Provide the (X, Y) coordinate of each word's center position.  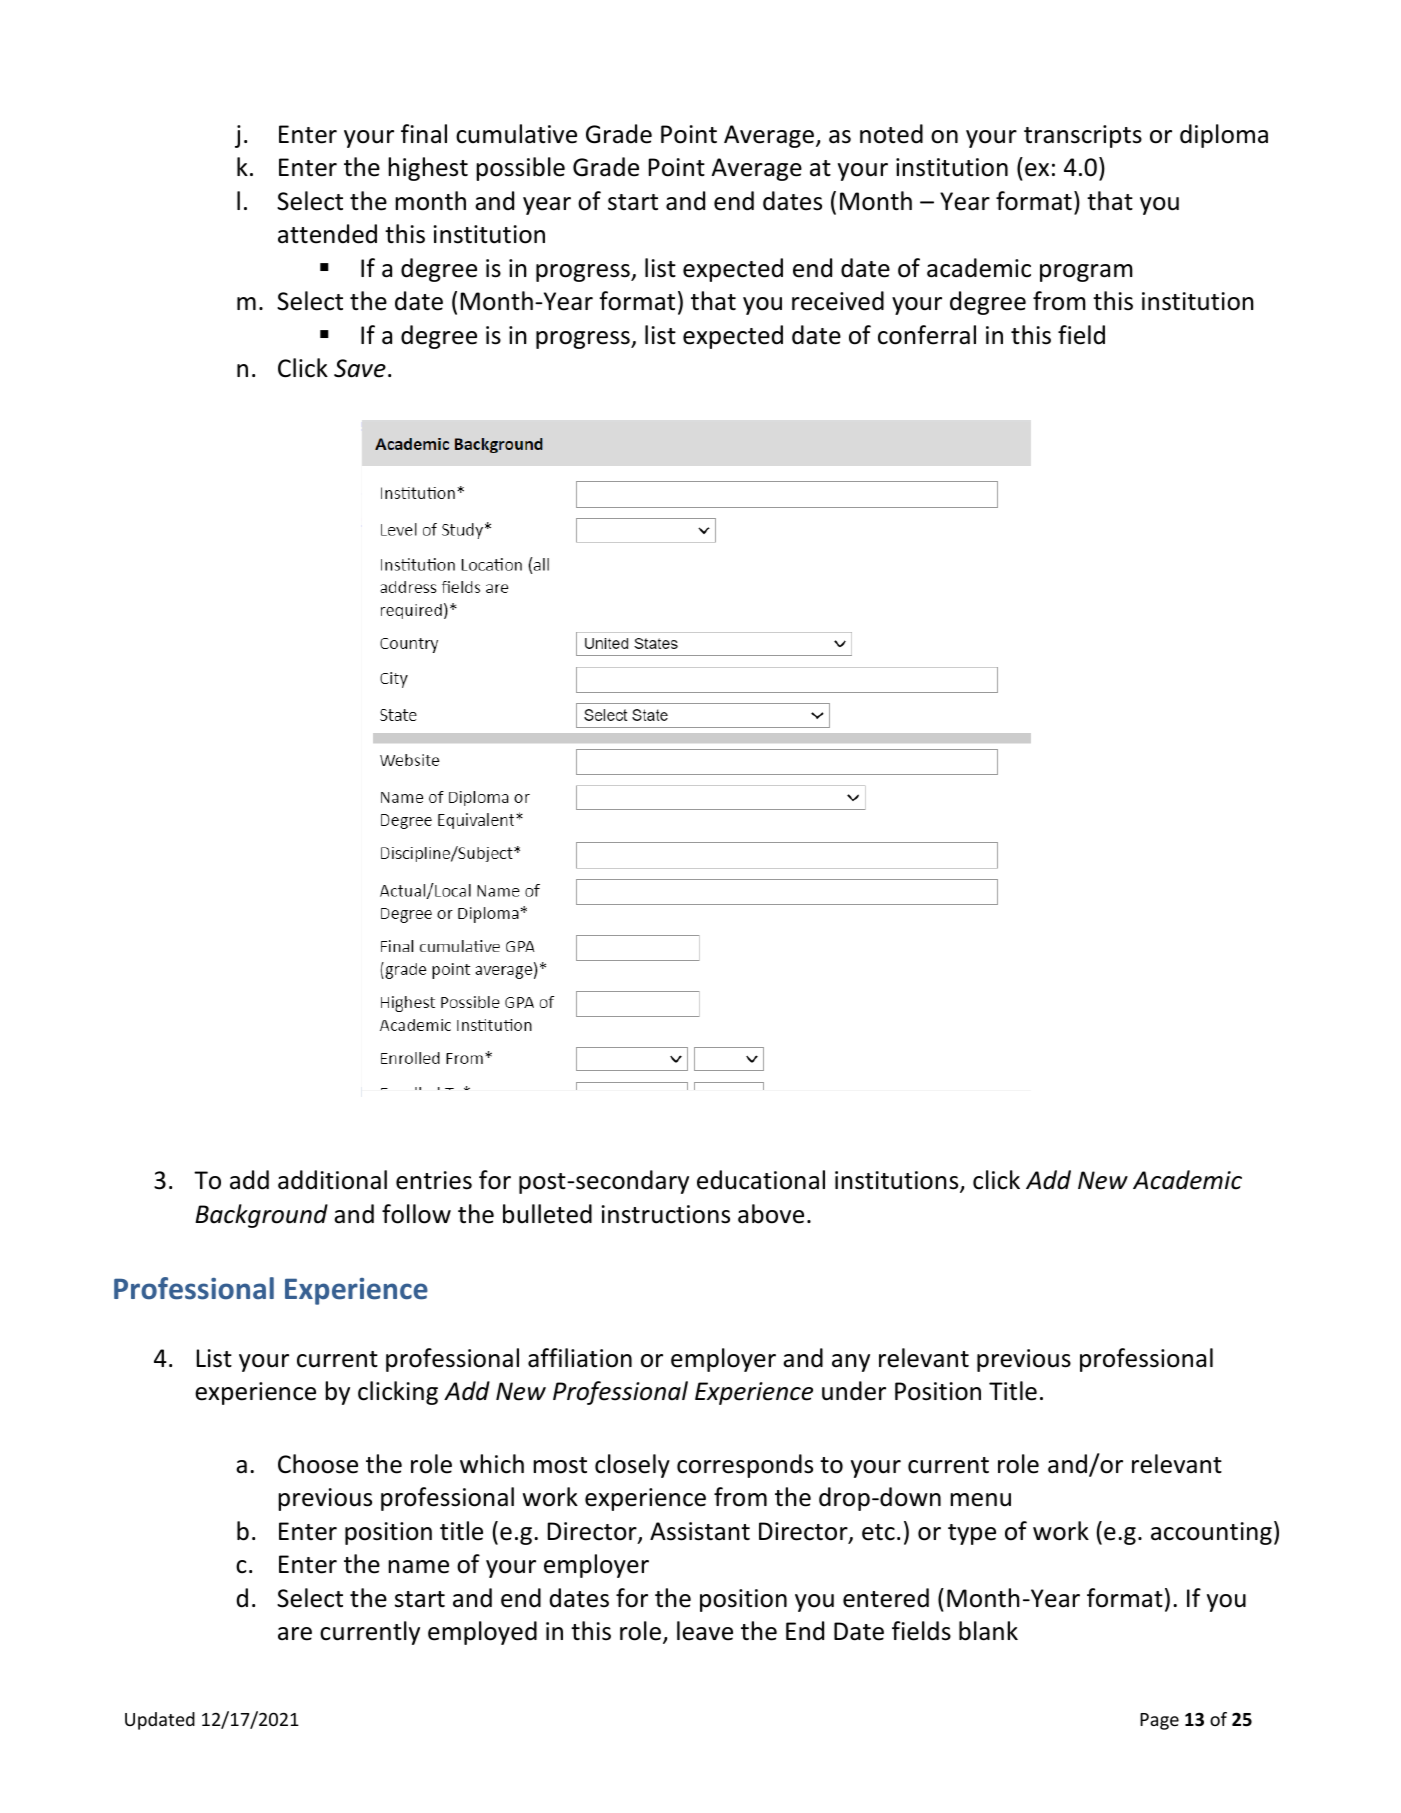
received (838, 301)
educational (761, 1180)
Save (360, 368)
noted (891, 134)
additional (332, 1180)
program (1086, 273)
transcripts (1083, 136)
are (295, 1634)
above (771, 1214)
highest (428, 169)
